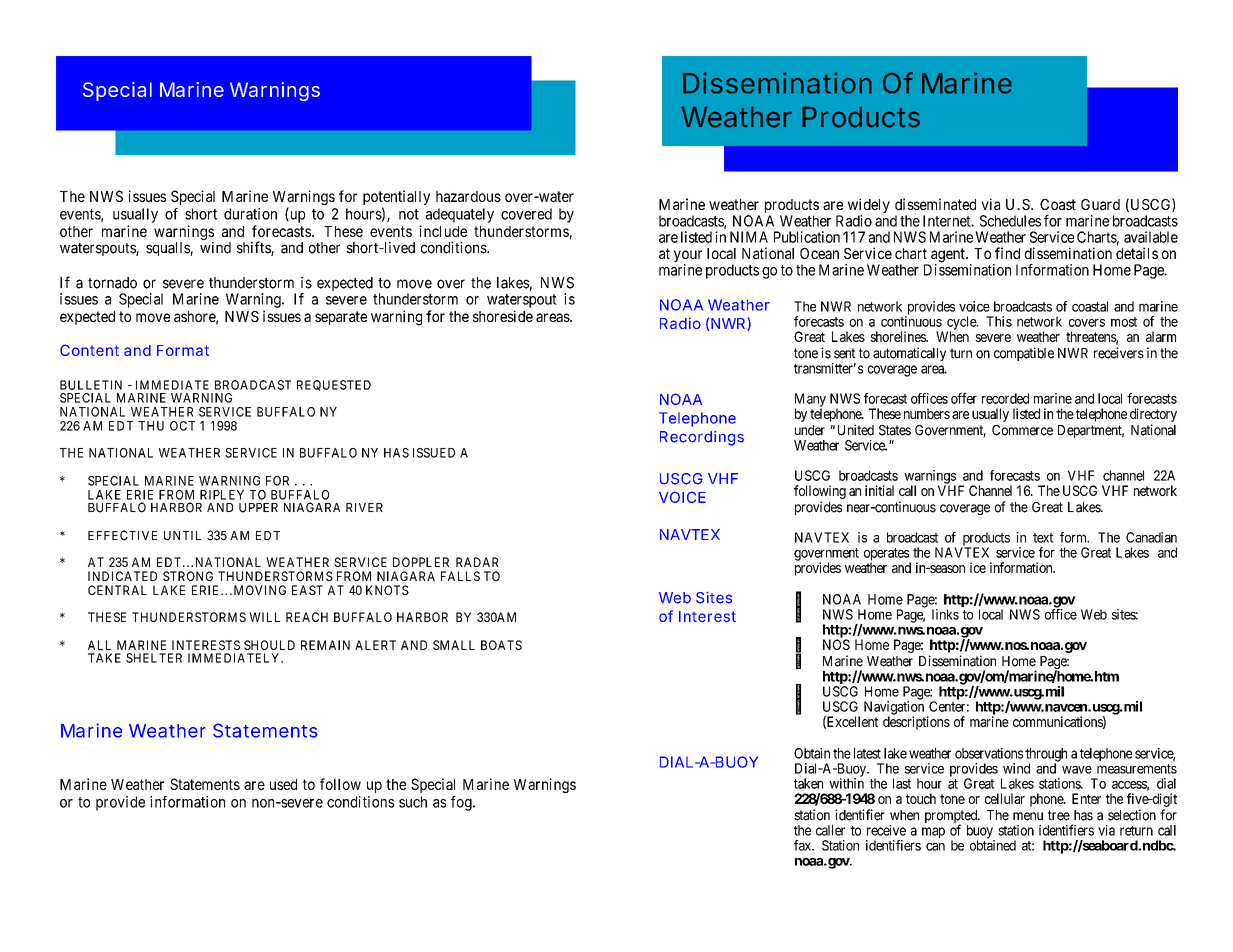 This screenshot has height=952, width=1233. Describe the element at coordinates (185, 426) in the screenshot. I see `OCT` at that location.
